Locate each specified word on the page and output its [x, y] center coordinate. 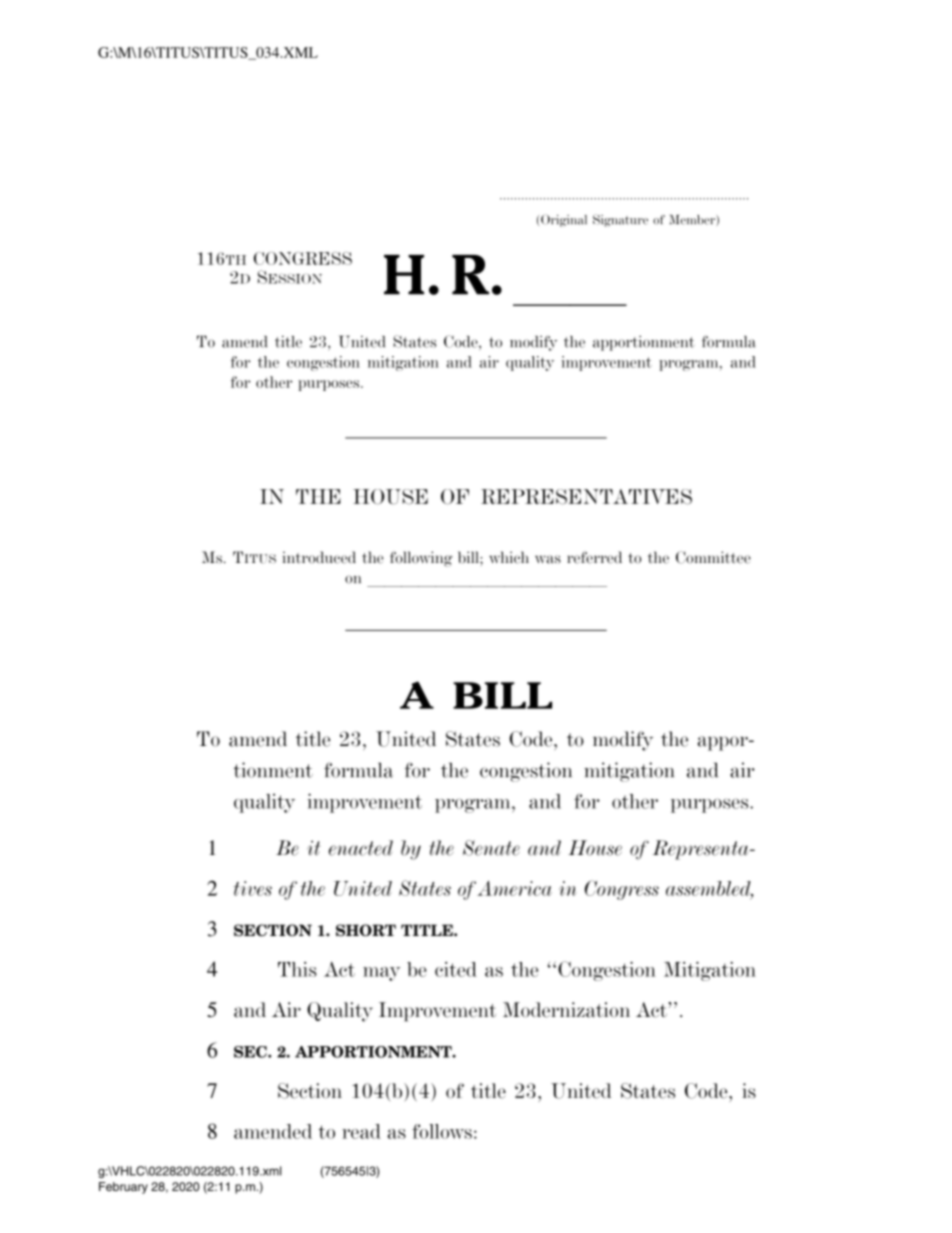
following [421, 559]
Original [564, 221]
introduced [319, 557]
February [123, 1188]
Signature [620, 220]
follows [442, 1131]
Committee [713, 557]
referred [594, 557]
